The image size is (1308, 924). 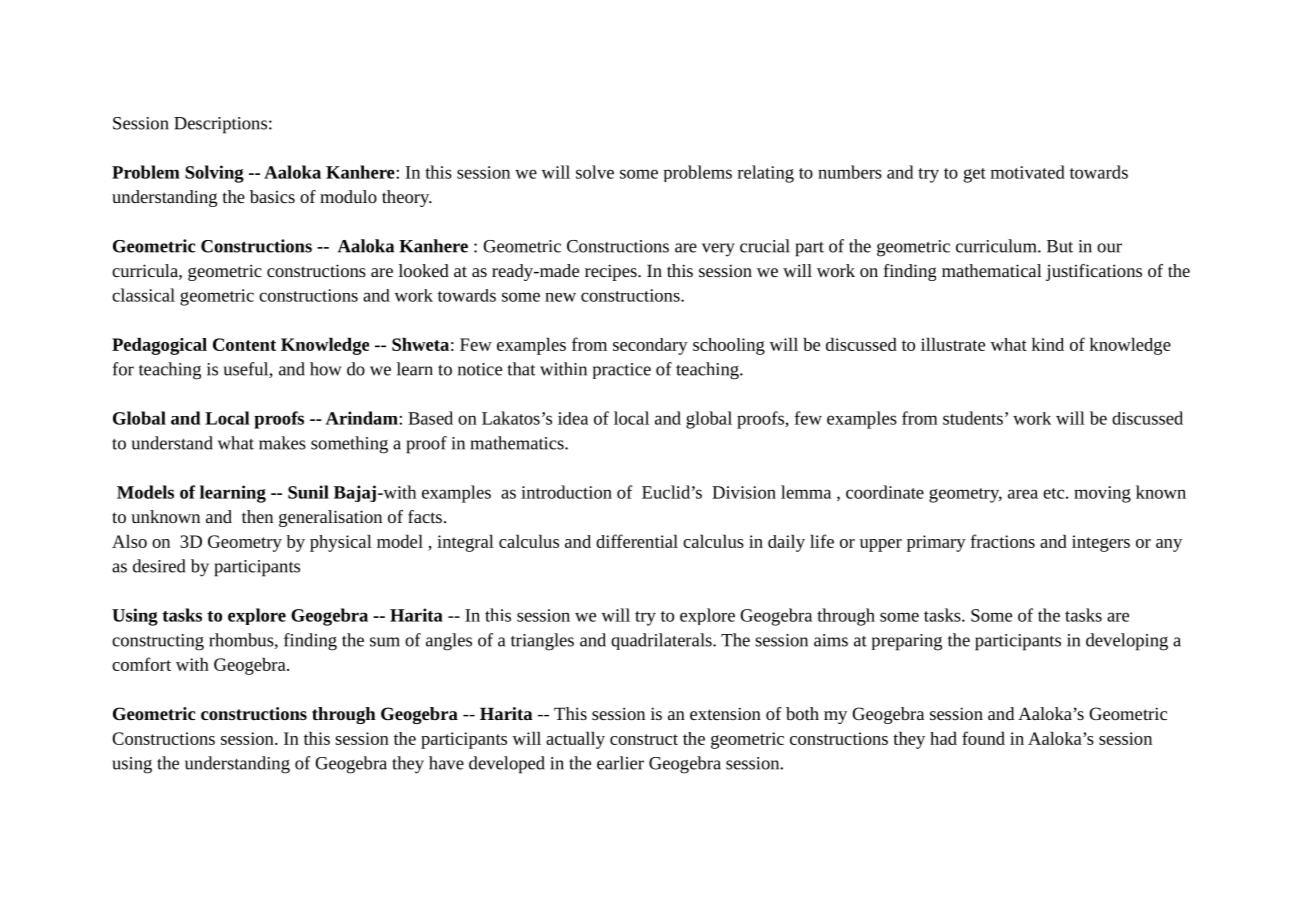 What do you see at coordinates (620, 763) in the screenshot?
I see `earlier` at bounding box center [620, 763].
